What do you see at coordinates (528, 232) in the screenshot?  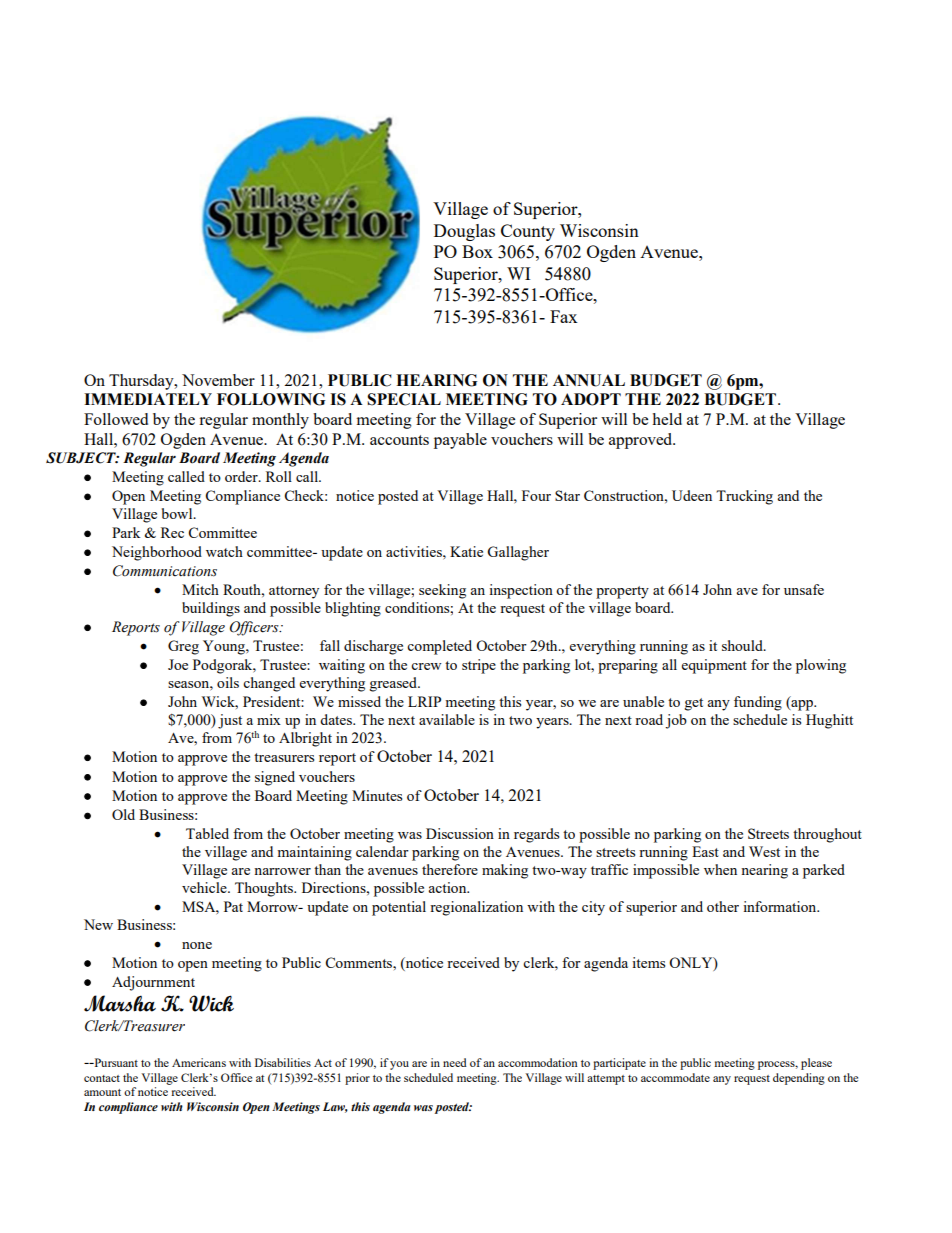 I see `County` at bounding box center [528, 232].
